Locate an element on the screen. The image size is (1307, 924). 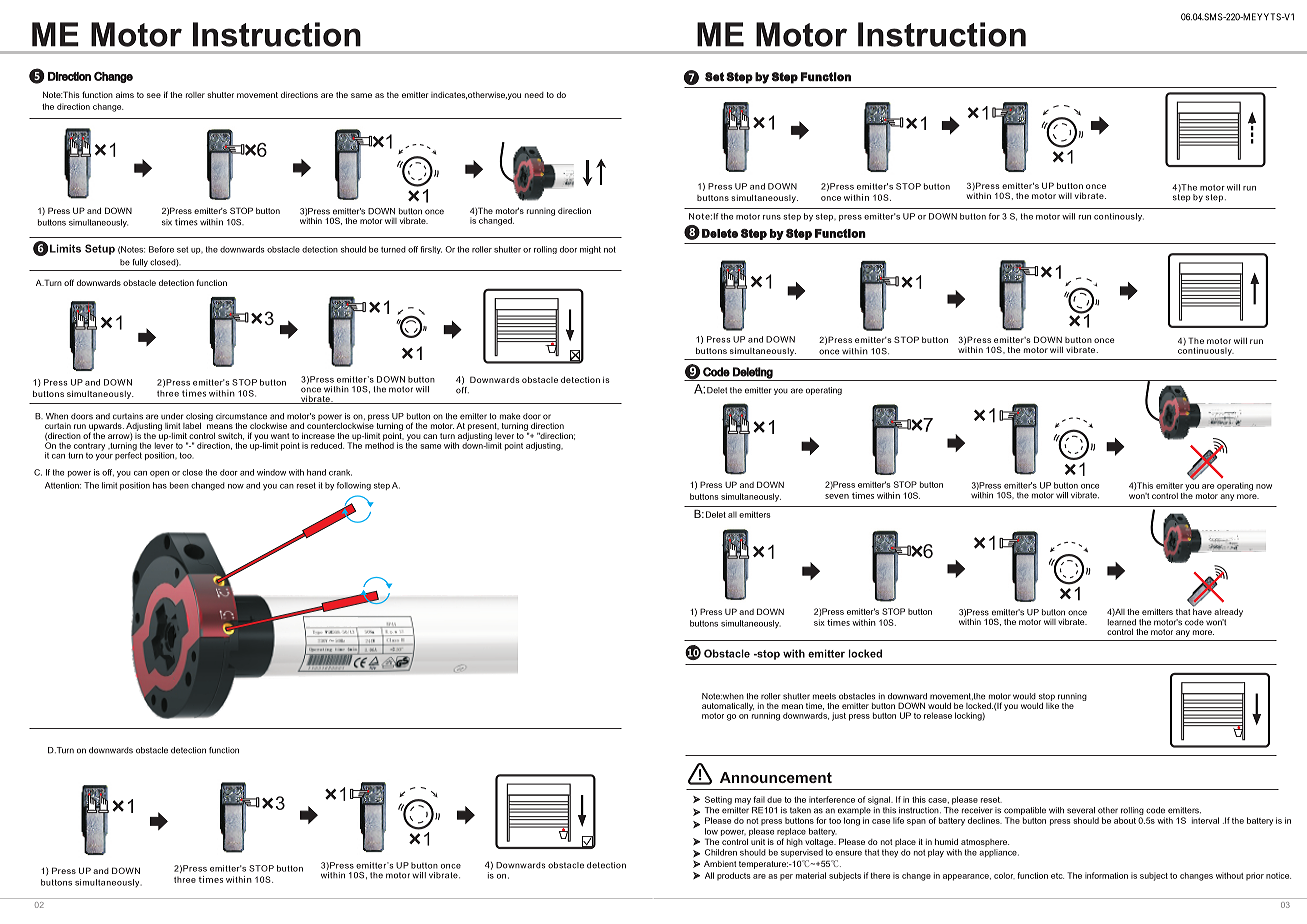
seven is located at coordinates (837, 496).
